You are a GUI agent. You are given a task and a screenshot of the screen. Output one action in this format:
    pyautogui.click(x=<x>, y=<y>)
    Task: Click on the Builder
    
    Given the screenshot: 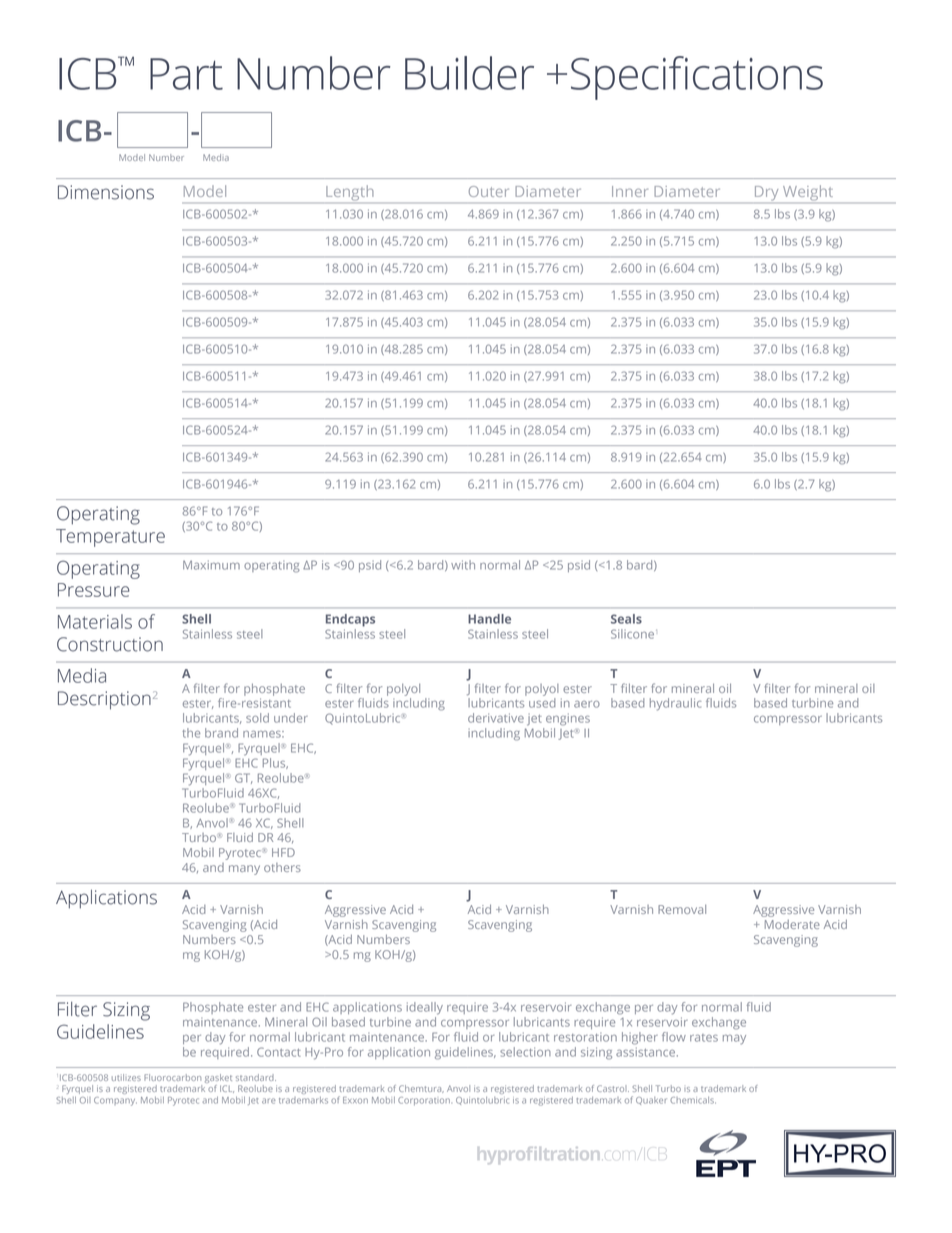 What is the action you would take?
    pyautogui.click(x=469, y=73)
